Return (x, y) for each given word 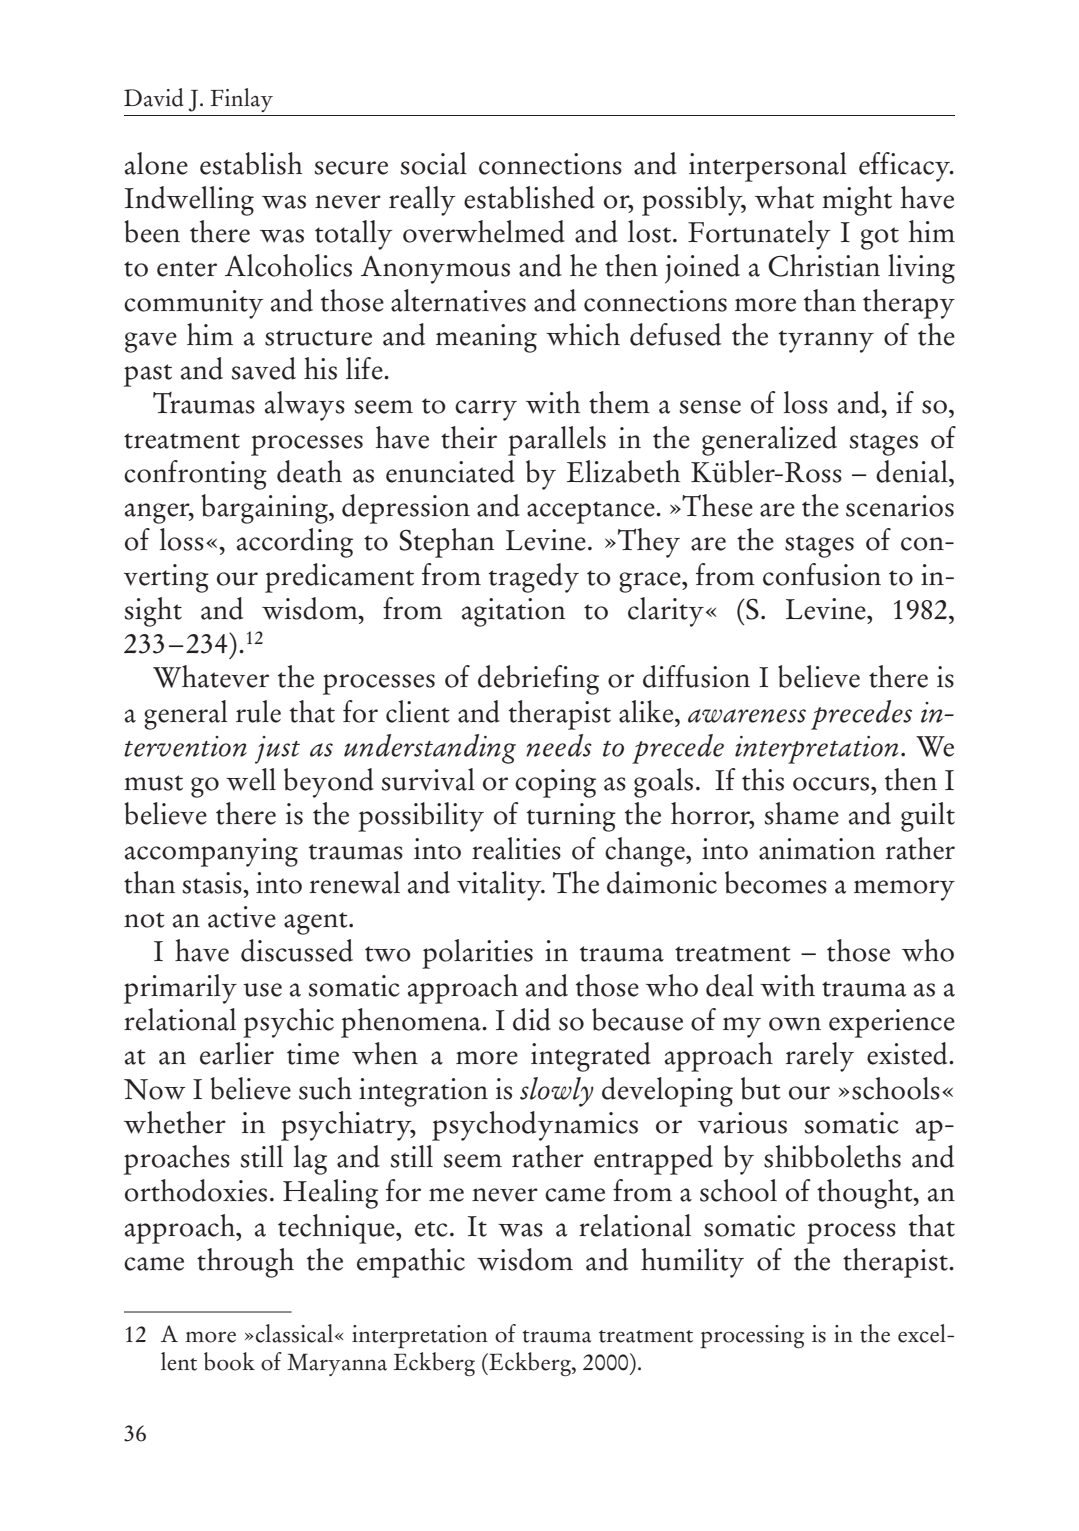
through (245, 1263)
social (434, 163)
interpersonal (768, 167)
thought (866, 1194)
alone (156, 163)
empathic (411, 1263)
